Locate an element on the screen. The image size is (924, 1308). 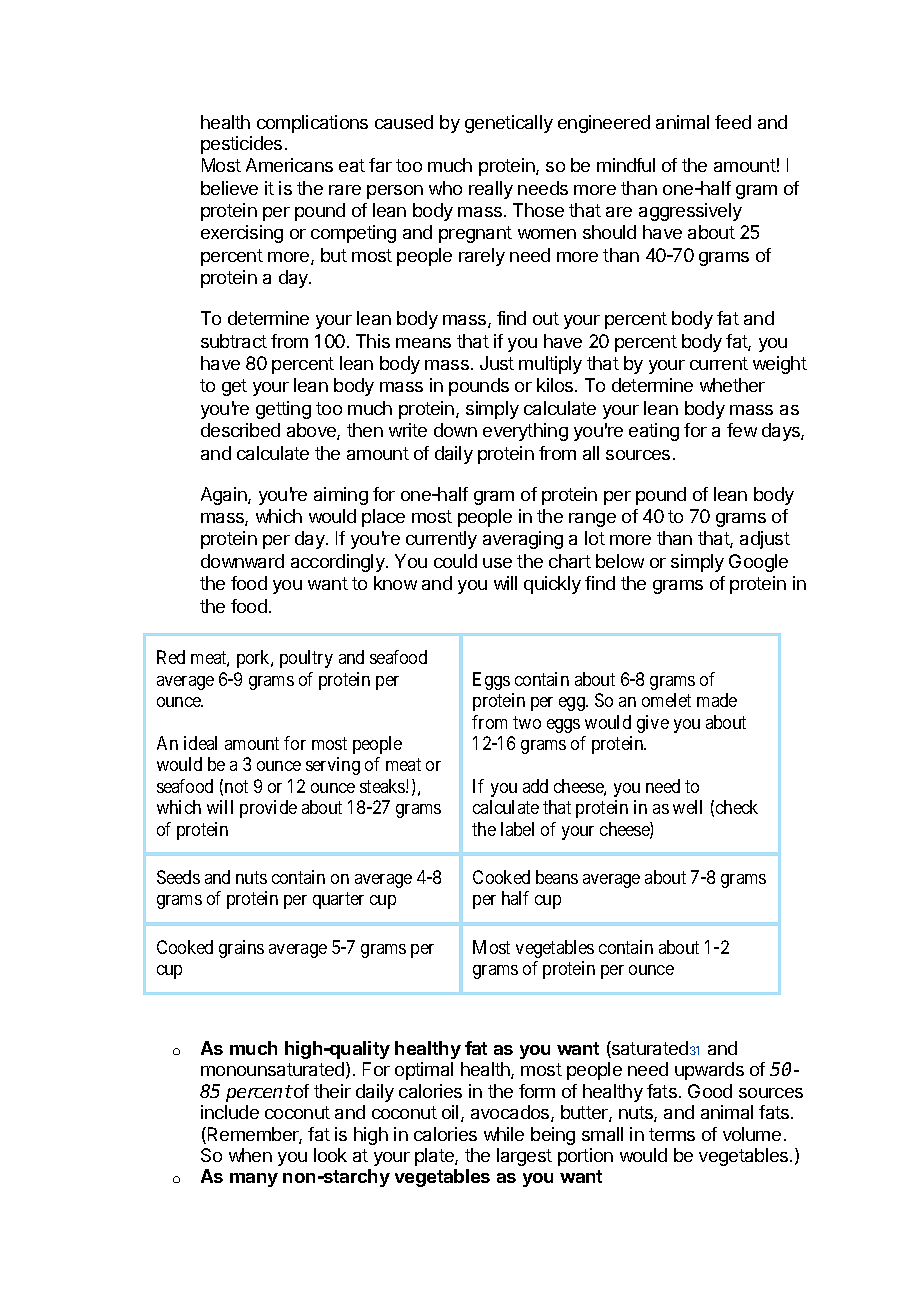
grains is located at coordinates (241, 949).
